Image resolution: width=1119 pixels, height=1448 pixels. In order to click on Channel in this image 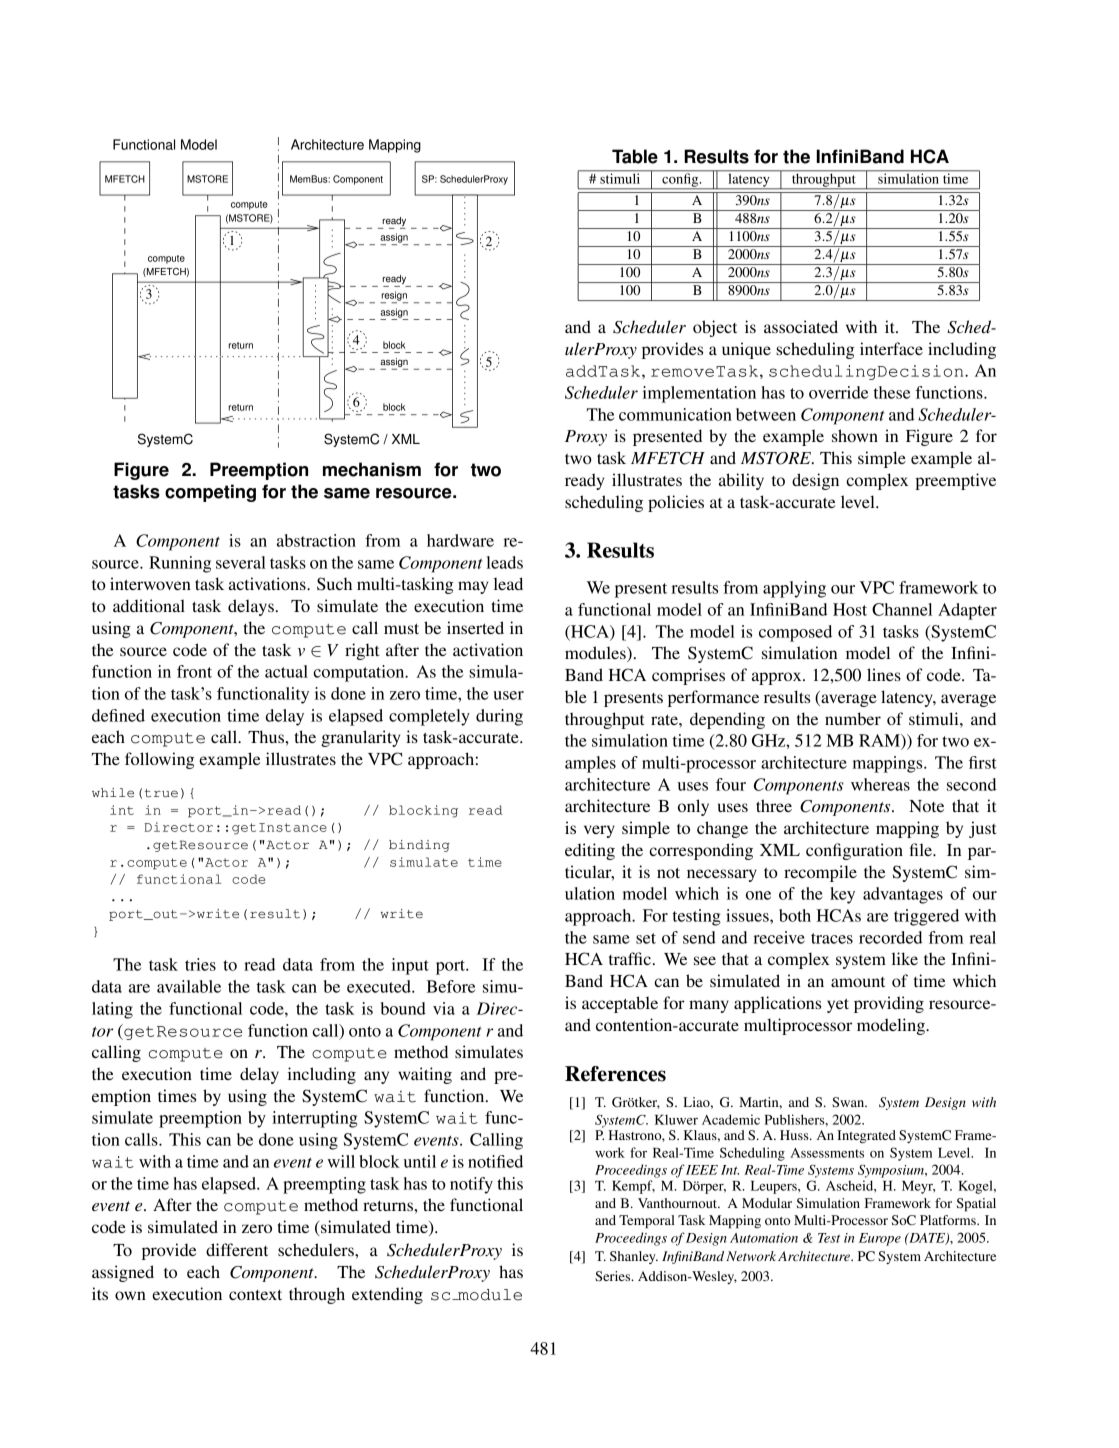, I will do `click(902, 609)`.
